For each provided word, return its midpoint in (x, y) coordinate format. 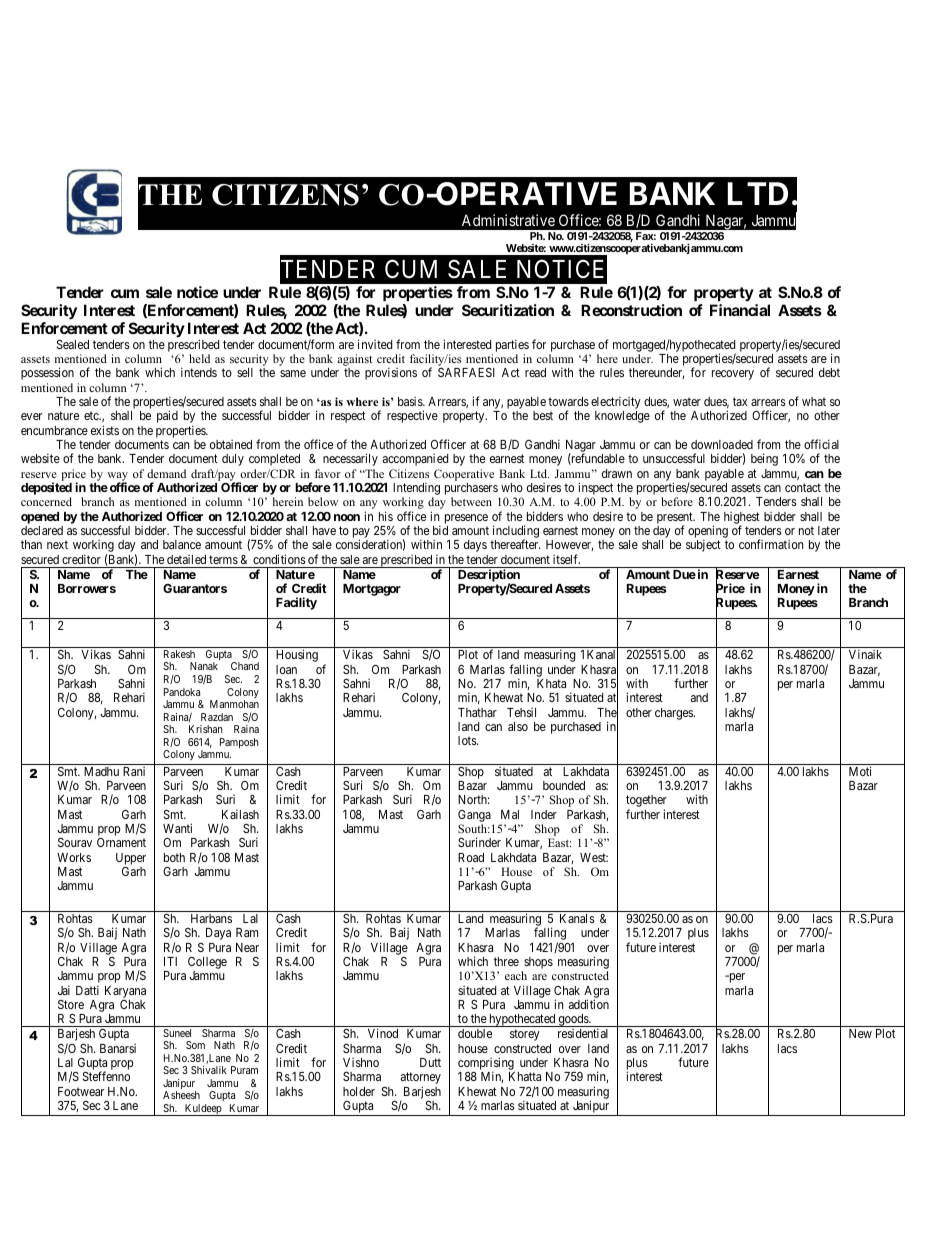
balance (182, 544)
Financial (740, 310)
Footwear (81, 1091)
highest (742, 519)
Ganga (474, 816)
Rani (134, 771)
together (646, 802)
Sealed (73, 344)
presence (466, 519)
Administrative (508, 220)
